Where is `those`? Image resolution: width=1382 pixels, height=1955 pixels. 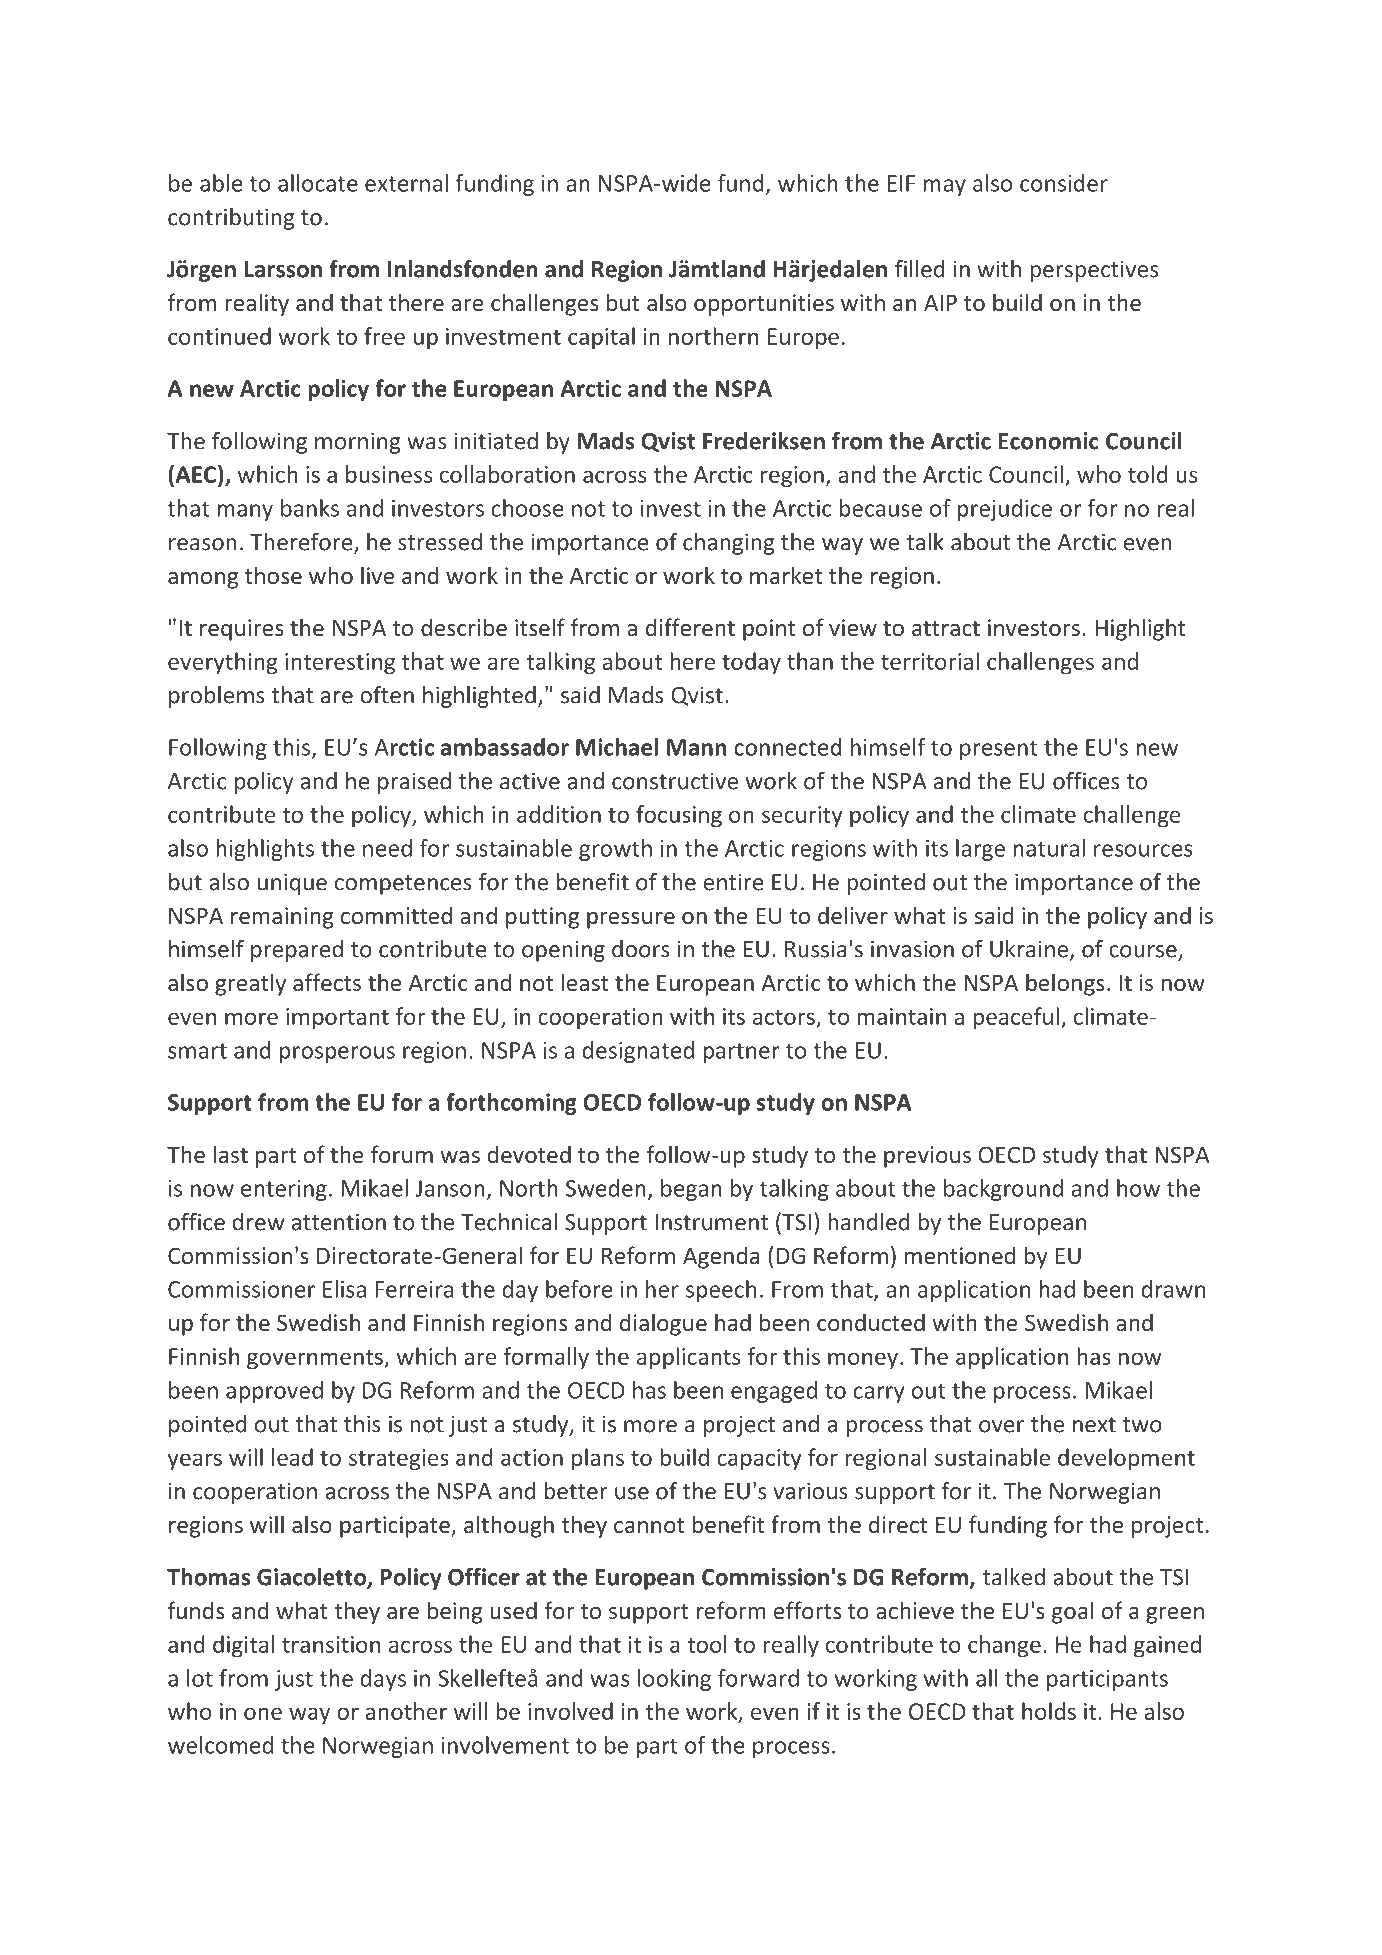
those is located at coordinates (273, 575).
